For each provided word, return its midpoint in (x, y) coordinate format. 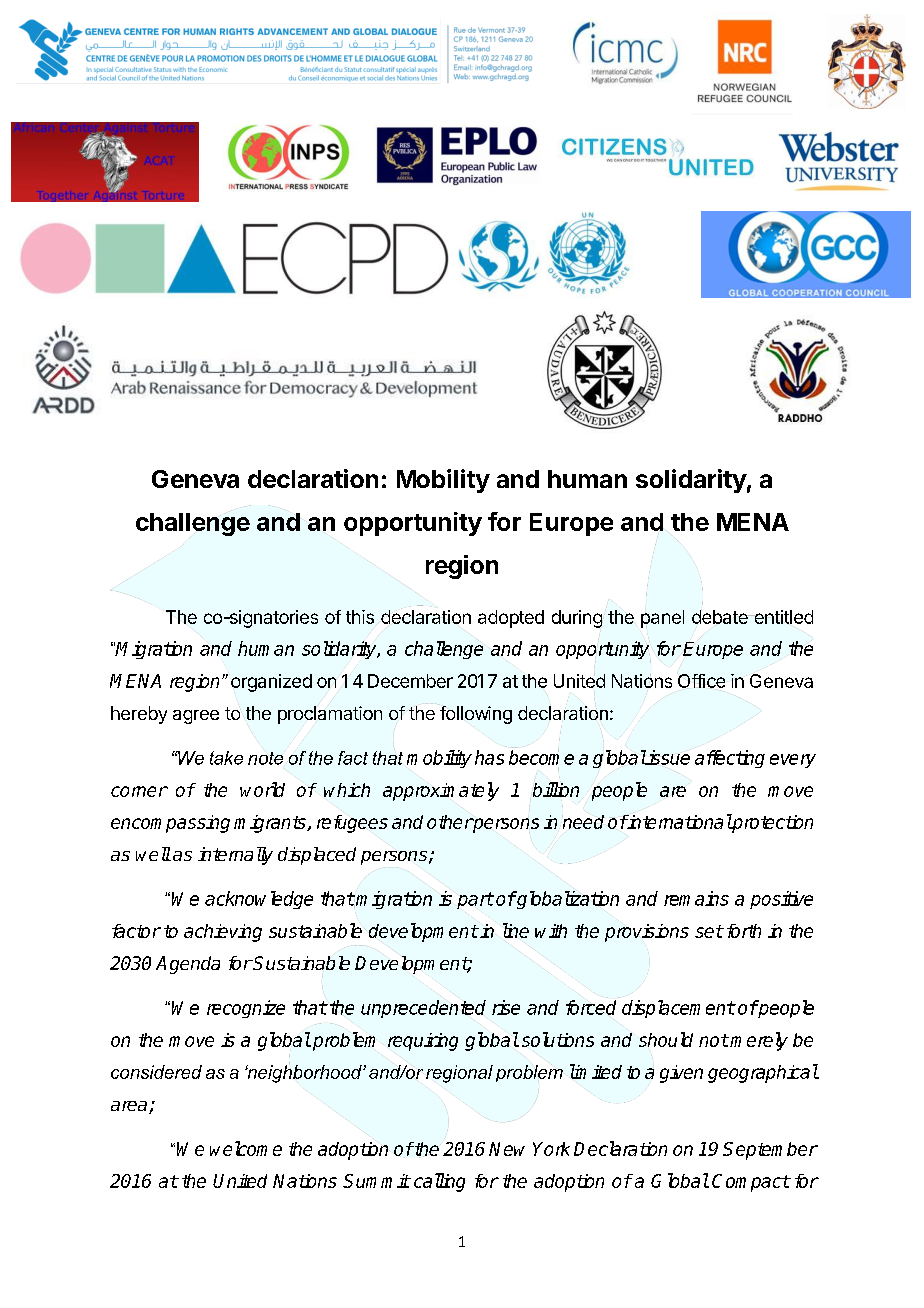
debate (721, 617)
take (226, 758)
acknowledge (259, 900)
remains (696, 898)
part (475, 900)
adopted (511, 619)
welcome (246, 1148)
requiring (423, 1042)
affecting (730, 759)
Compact (751, 1183)
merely (759, 1041)
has (489, 757)
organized (271, 683)
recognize (246, 1009)
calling (439, 1182)
